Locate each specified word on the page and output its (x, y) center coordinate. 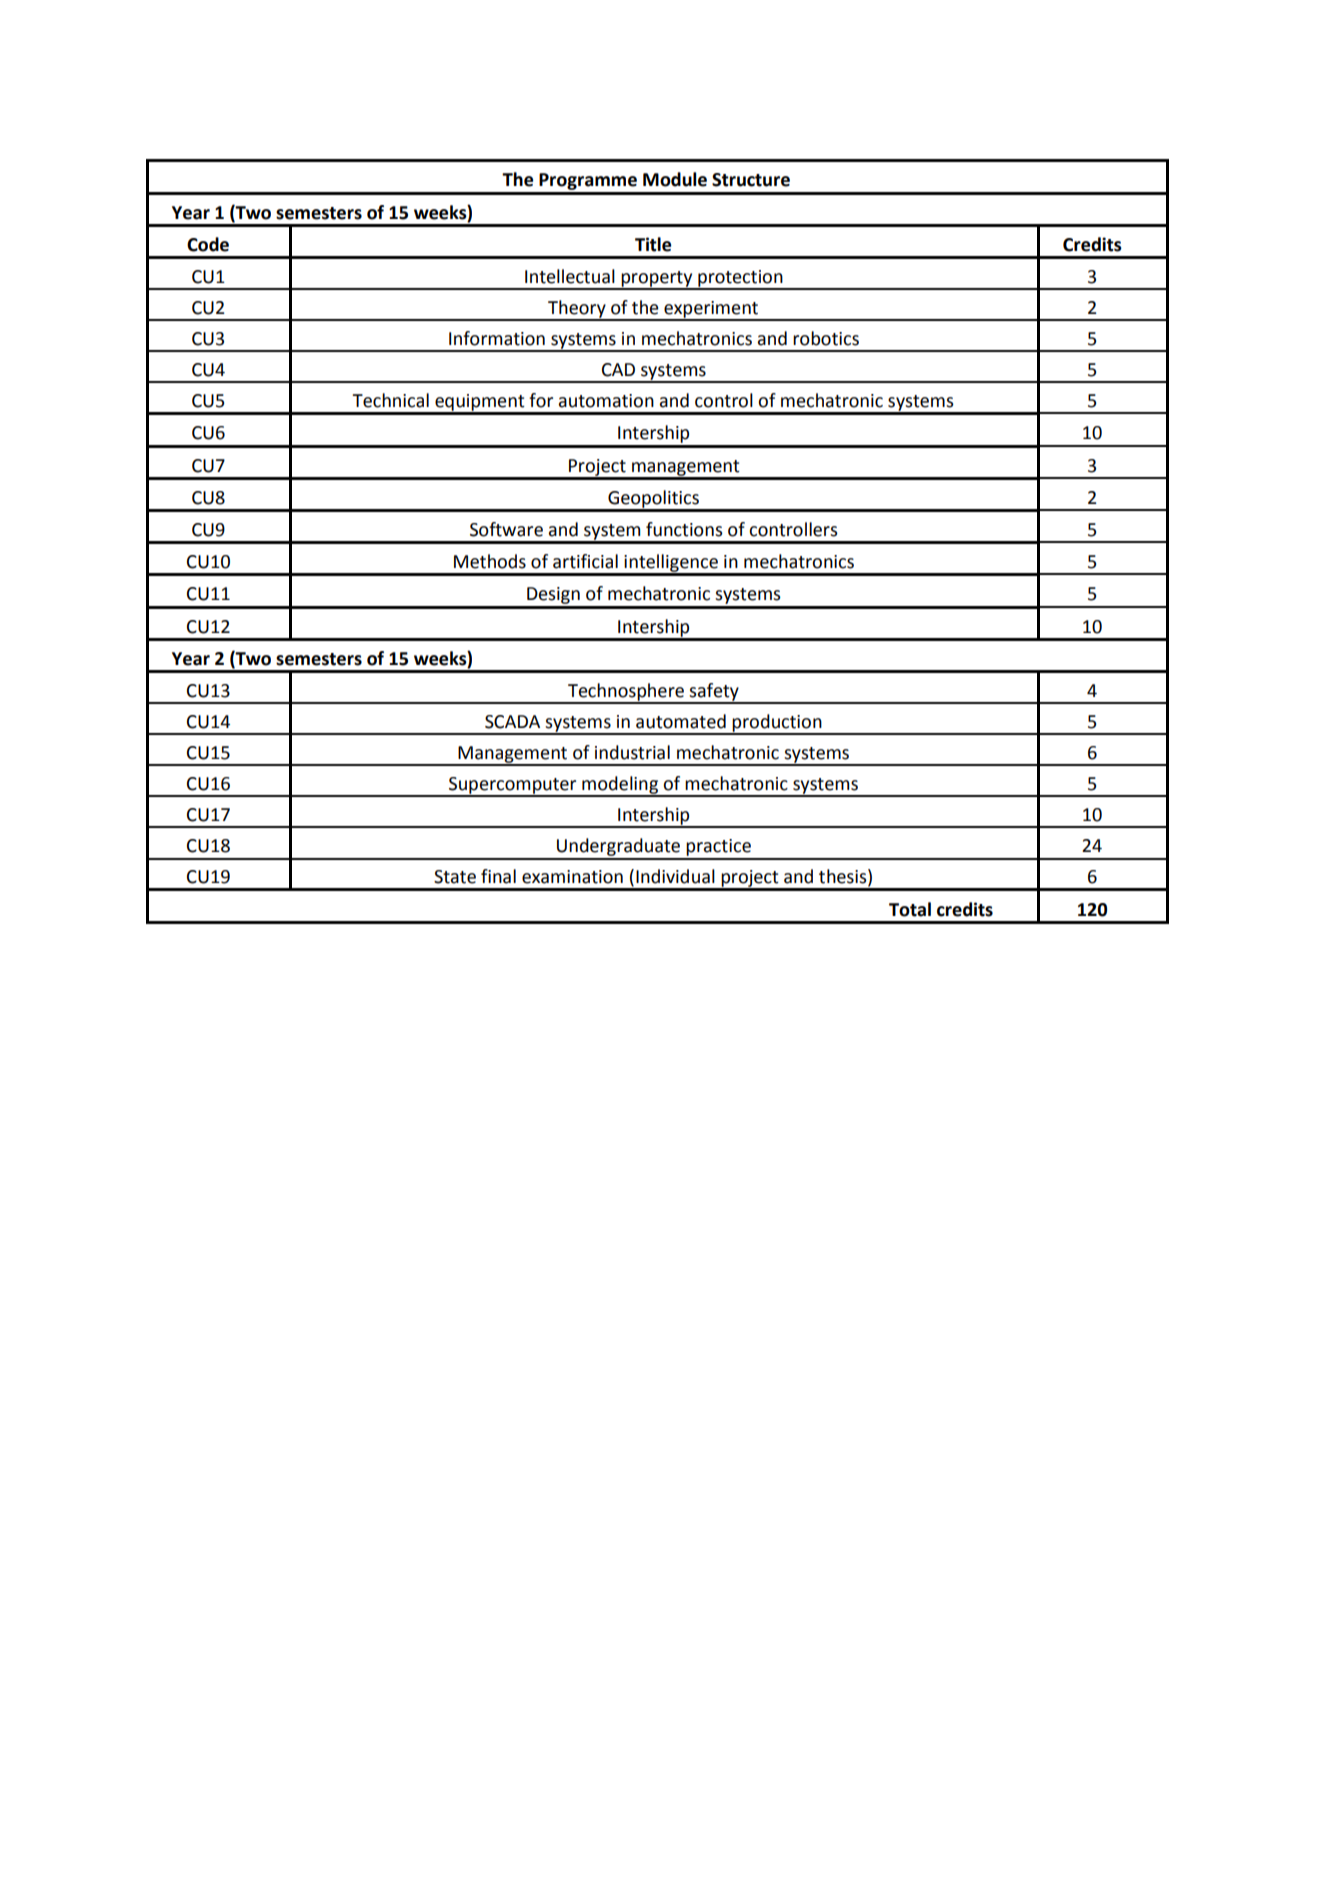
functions (684, 529)
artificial (585, 561)
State (455, 877)
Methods (490, 561)
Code (208, 244)
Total (910, 909)
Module (675, 179)
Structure (751, 180)
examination (572, 877)
